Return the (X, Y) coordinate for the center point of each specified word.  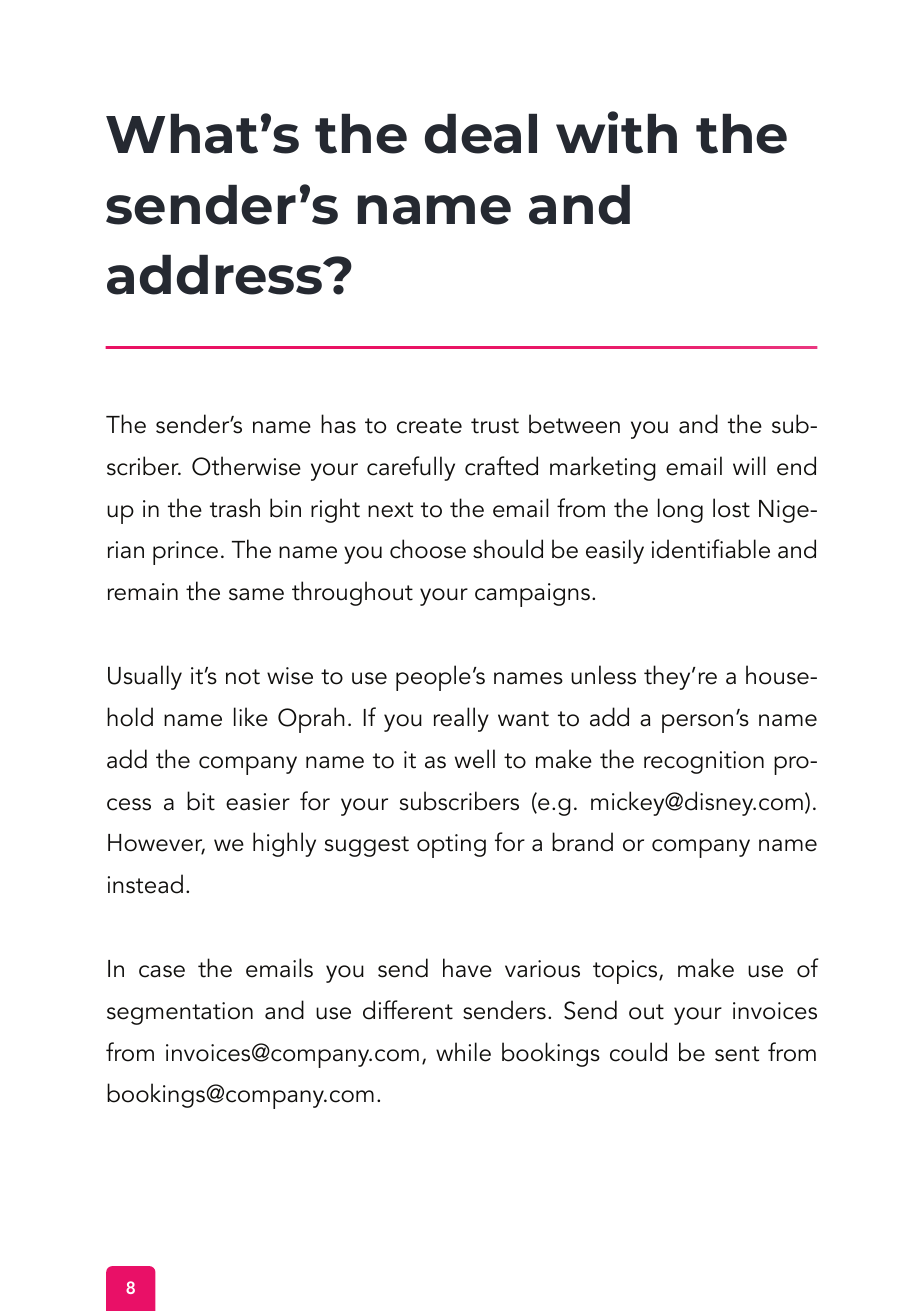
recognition (704, 762)
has (338, 424)
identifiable (711, 549)
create (429, 426)
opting (451, 846)
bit (201, 801)
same (256, 594)
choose (428, 549)
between (574, 424)
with (616, 132)
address (216, 275)
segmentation (180, 1013)
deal (481, 134)
